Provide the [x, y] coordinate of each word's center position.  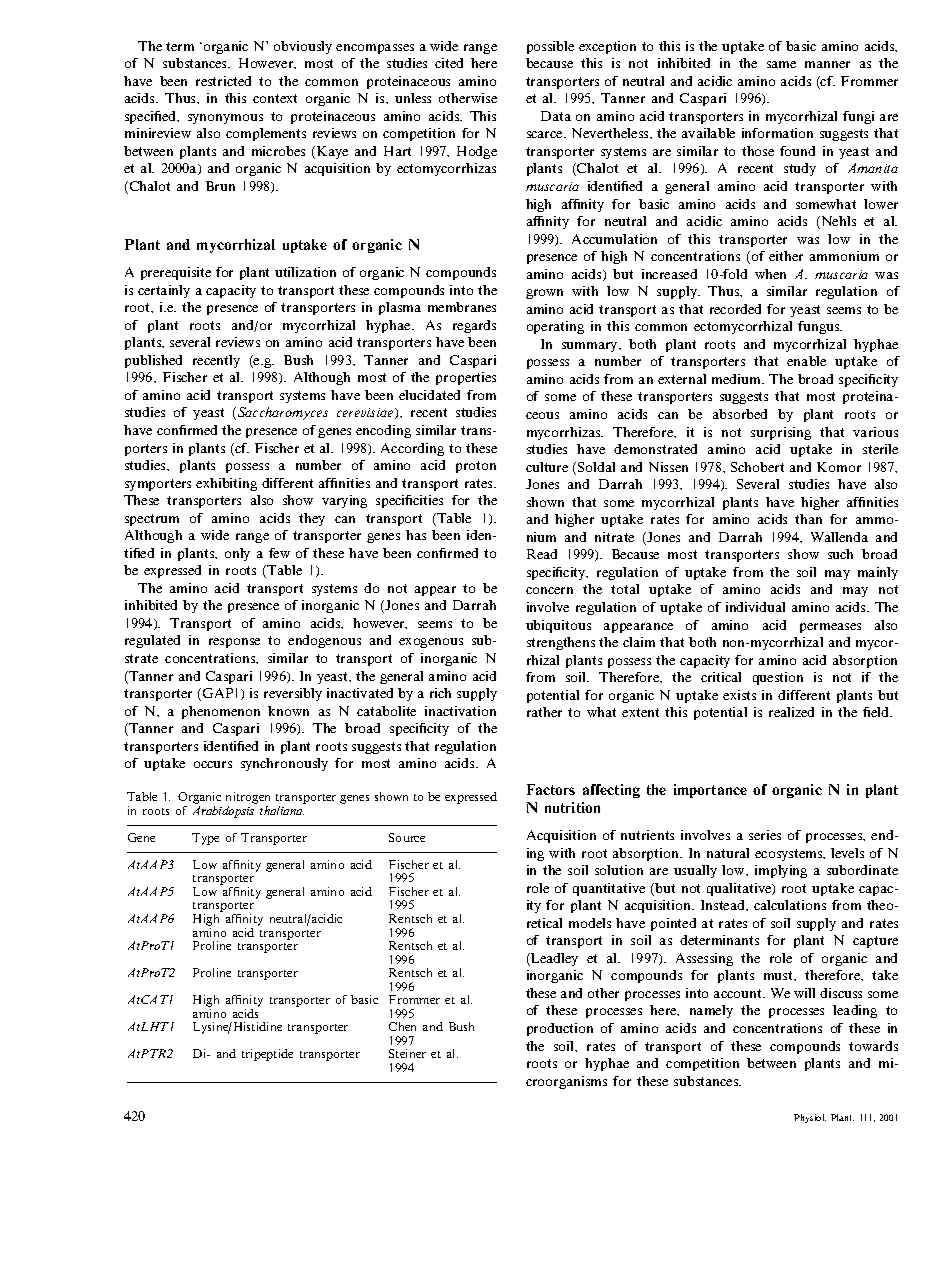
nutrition [572, 807]
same [781, 64]
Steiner [407, 1053]
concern [549, 590]
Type [205, 839]
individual [755, 607]
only [237, 554]
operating [555, 327]
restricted [223, 81]
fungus [820, 327]
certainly [164, 291]
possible [550, 47]
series [765, 835]
